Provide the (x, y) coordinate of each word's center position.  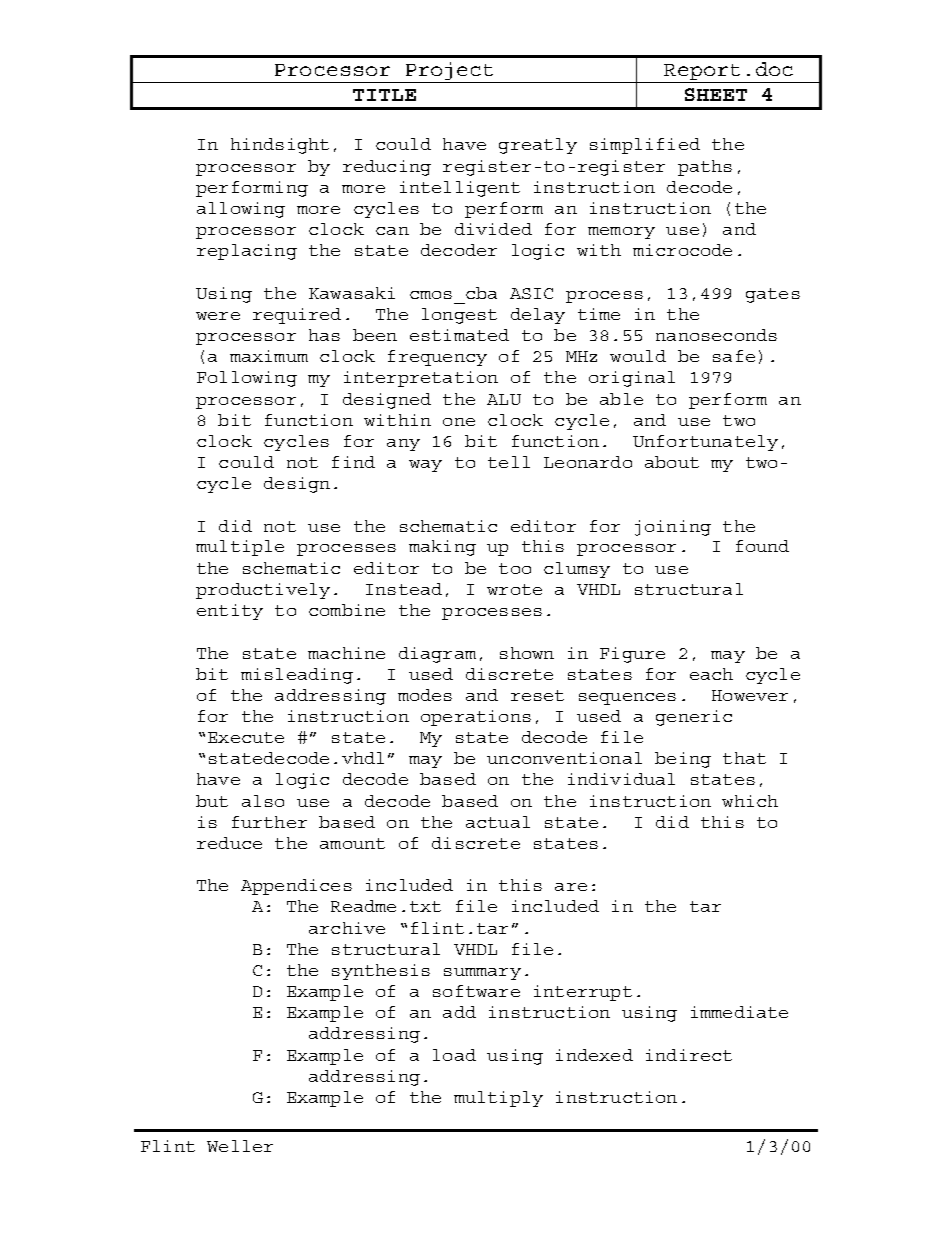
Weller (240, 1146)
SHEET (716, 94)
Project (449, 72)
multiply (498, 1099)
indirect (689, 1055)
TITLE (384, 95)
